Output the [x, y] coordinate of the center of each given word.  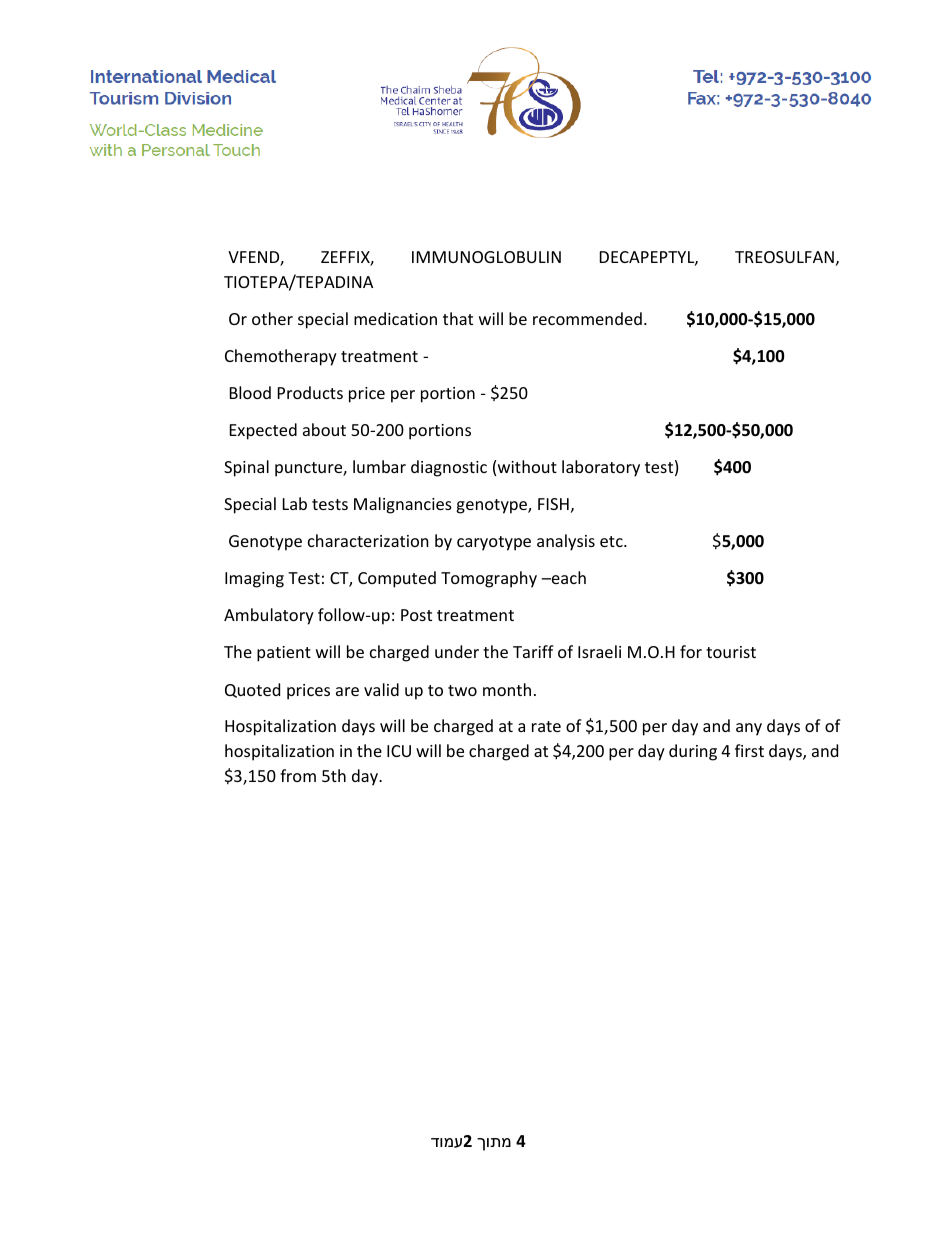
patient [284, 654]
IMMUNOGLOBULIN [486, 257]
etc [612, 541]
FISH [553, 504]
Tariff [533, 651]
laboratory [601, 468]
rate [546, 726]
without [527, 466]
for [691, 651]
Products [310, 392]
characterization [368, 540]
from [298, 775]
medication [395, 318]
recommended [587, 318]
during [693, 752]
